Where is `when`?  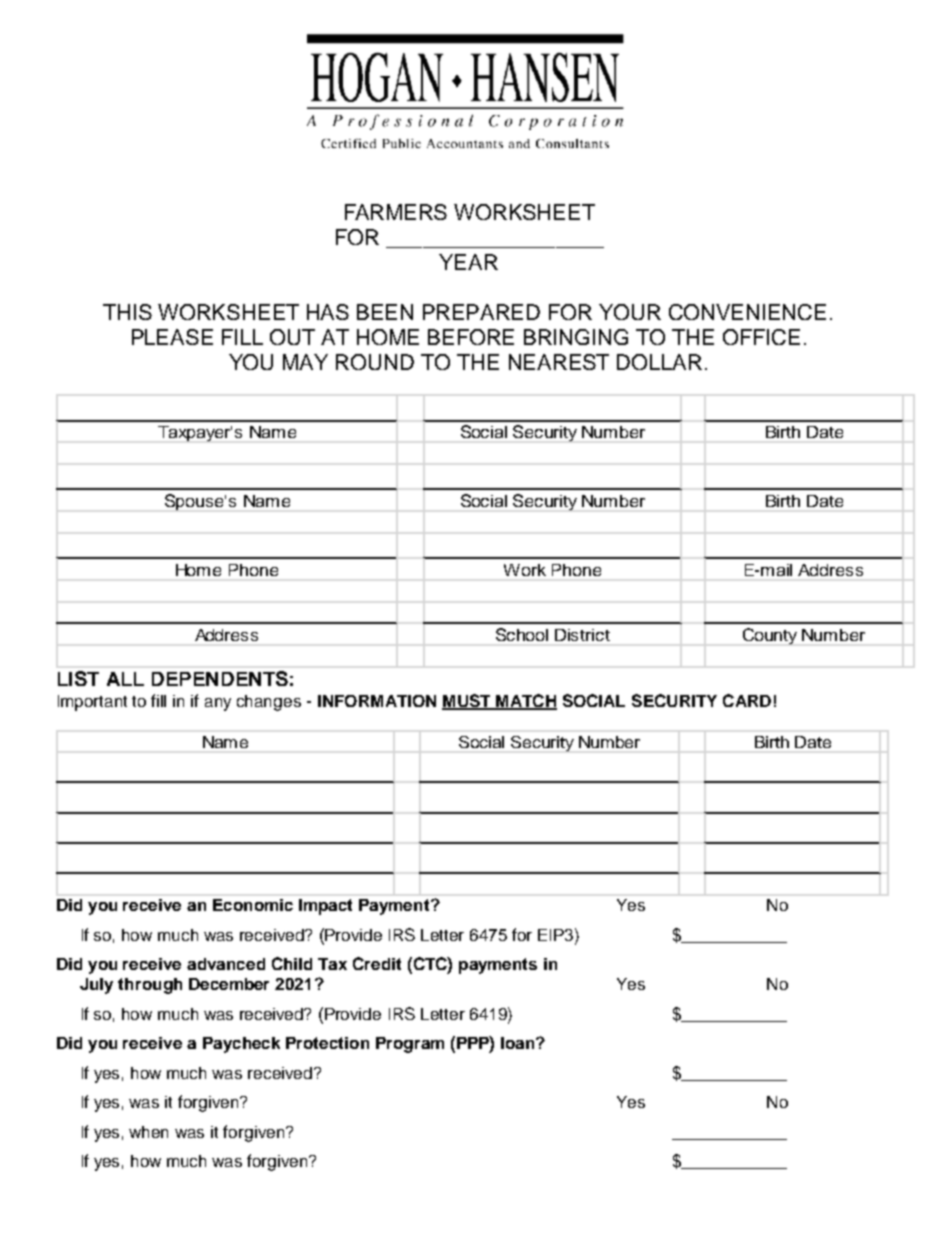
when is located at coordinates (148, 1132).
